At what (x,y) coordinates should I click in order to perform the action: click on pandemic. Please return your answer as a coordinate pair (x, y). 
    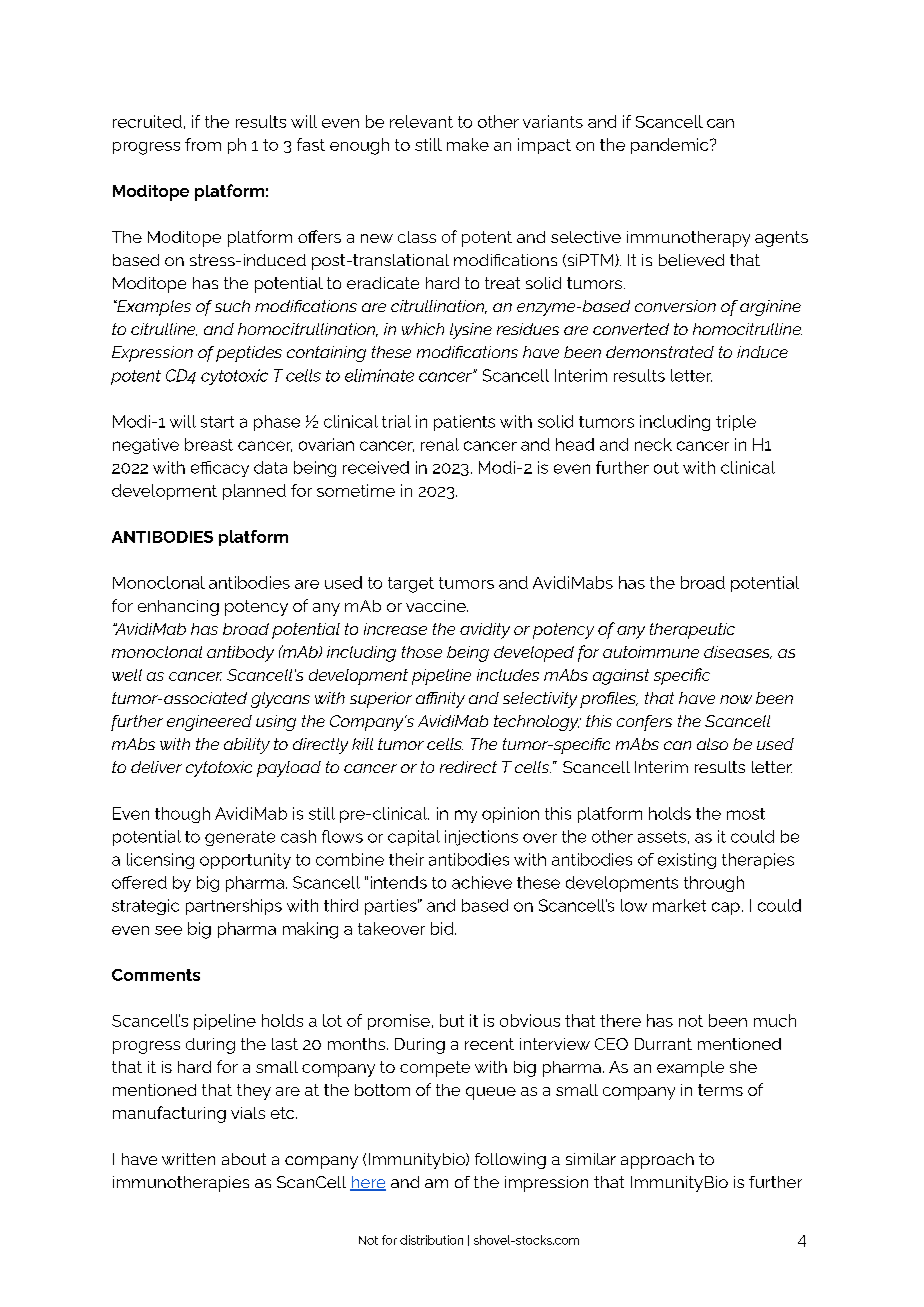
    Looking at the image, I should click on (671, 146).
